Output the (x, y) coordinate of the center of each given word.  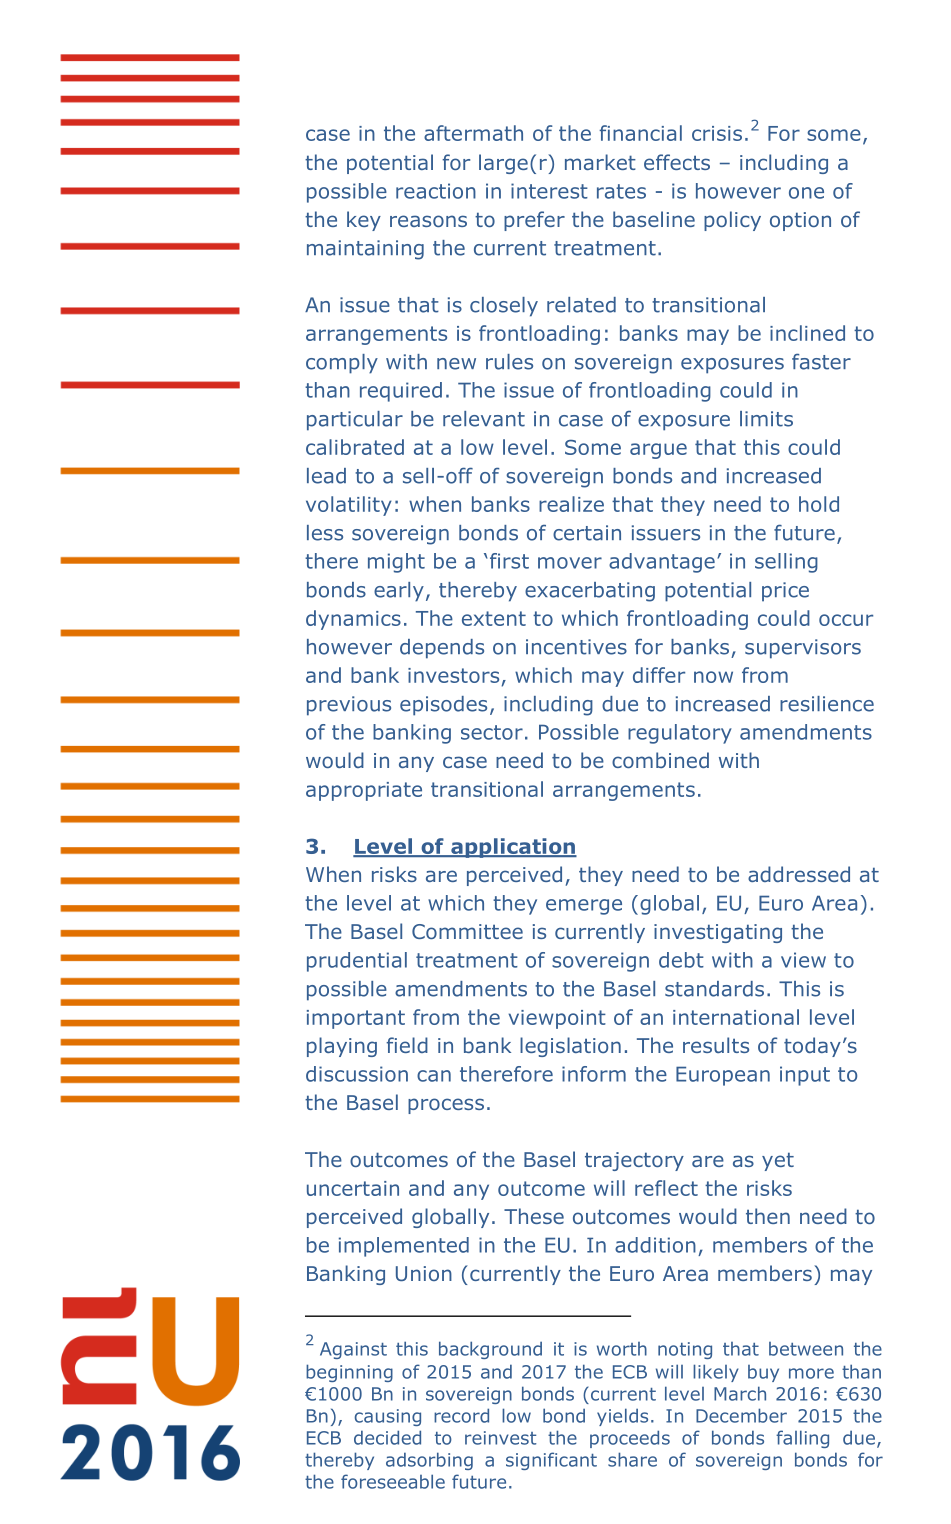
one (806, 193)
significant (551, 1461)
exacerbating (590, 592)
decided (387, 1437)
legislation (570, 1047)
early (399, 592)
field (407, 1045)
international (736, 1017)
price (785, 592)
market (600, 162)
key (364, 221)
